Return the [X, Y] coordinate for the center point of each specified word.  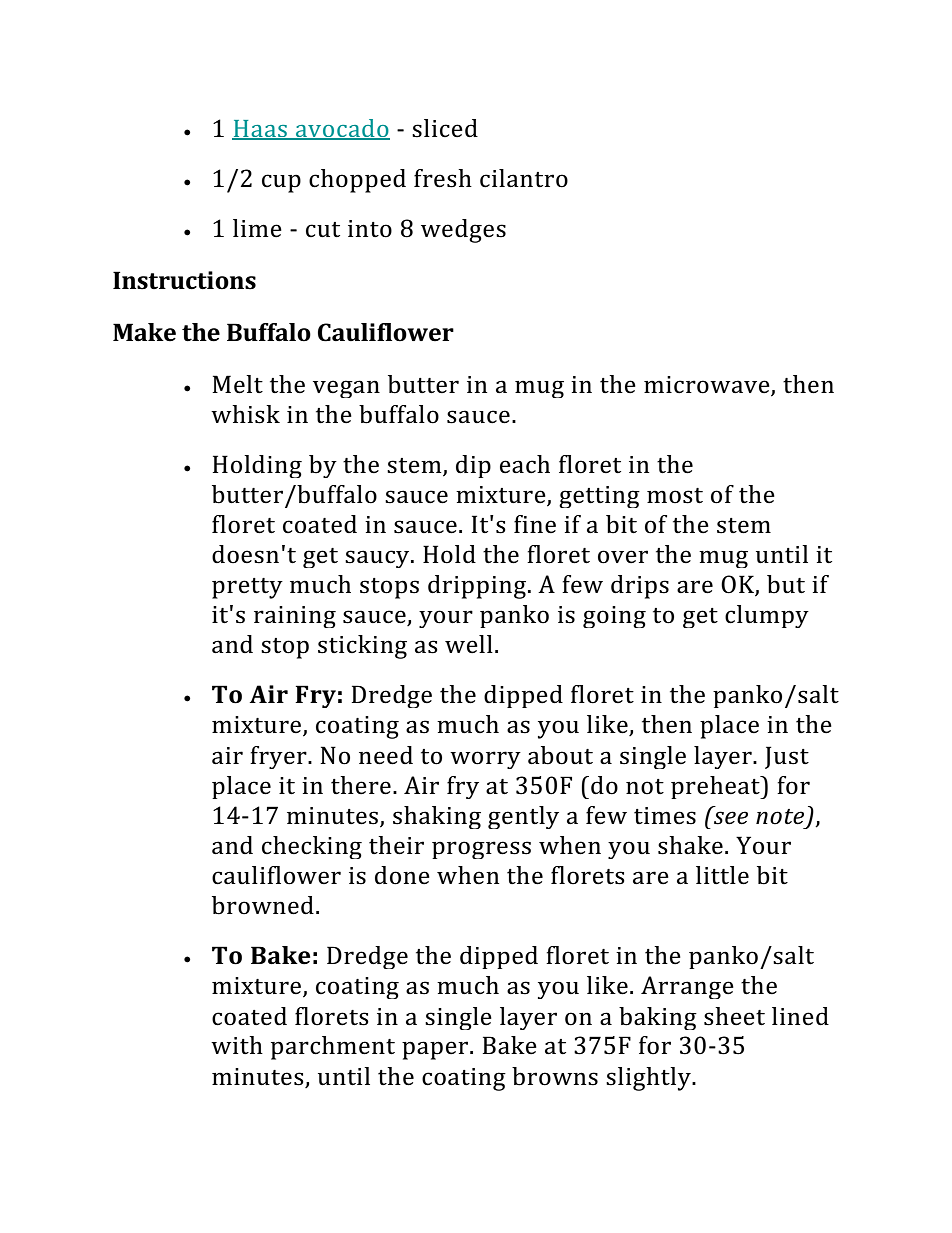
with [237, 1045]
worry [485, 760]
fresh [443, 178]
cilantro [524, 178]
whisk [245, 414]
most [675, 496]
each [525, 464]
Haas [260, 130]
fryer [279, 757]
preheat [716, 787]
